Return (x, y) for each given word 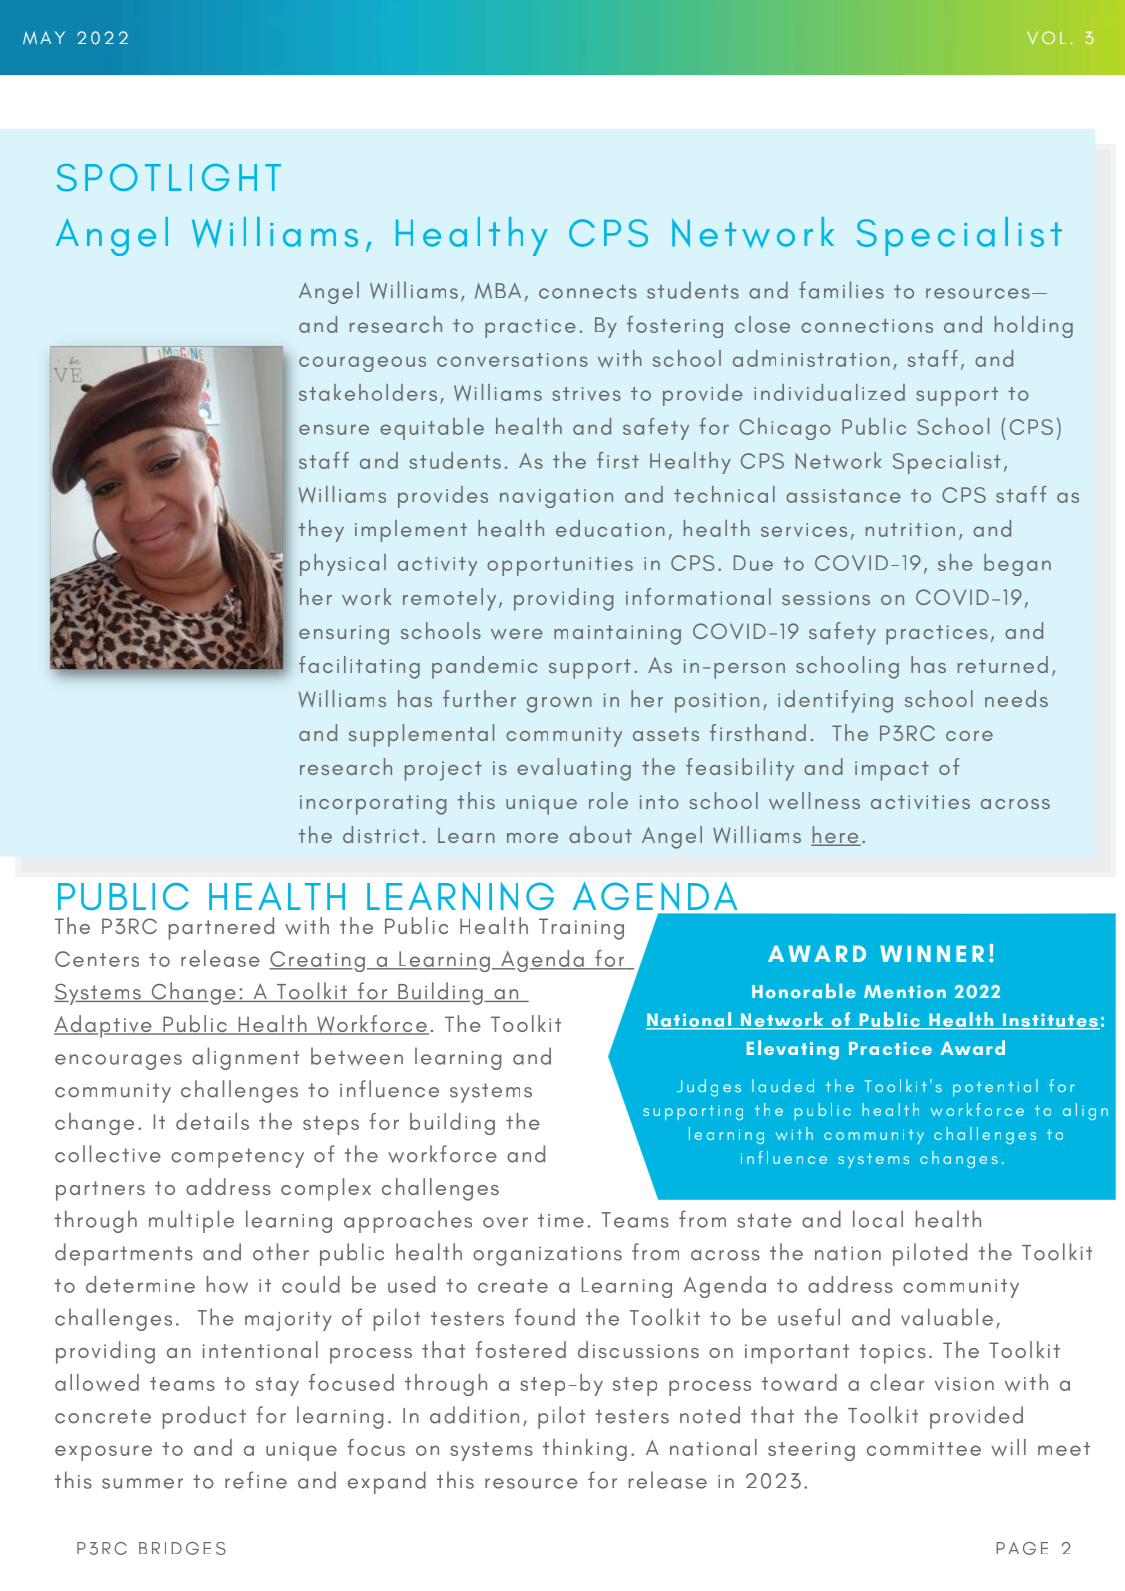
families (841, 290)
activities (920, 802)
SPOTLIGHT (169, 177)
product (204, 1417)
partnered (221, 928)
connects (588, 291)
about (600, 834)
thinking (585, 1450)
